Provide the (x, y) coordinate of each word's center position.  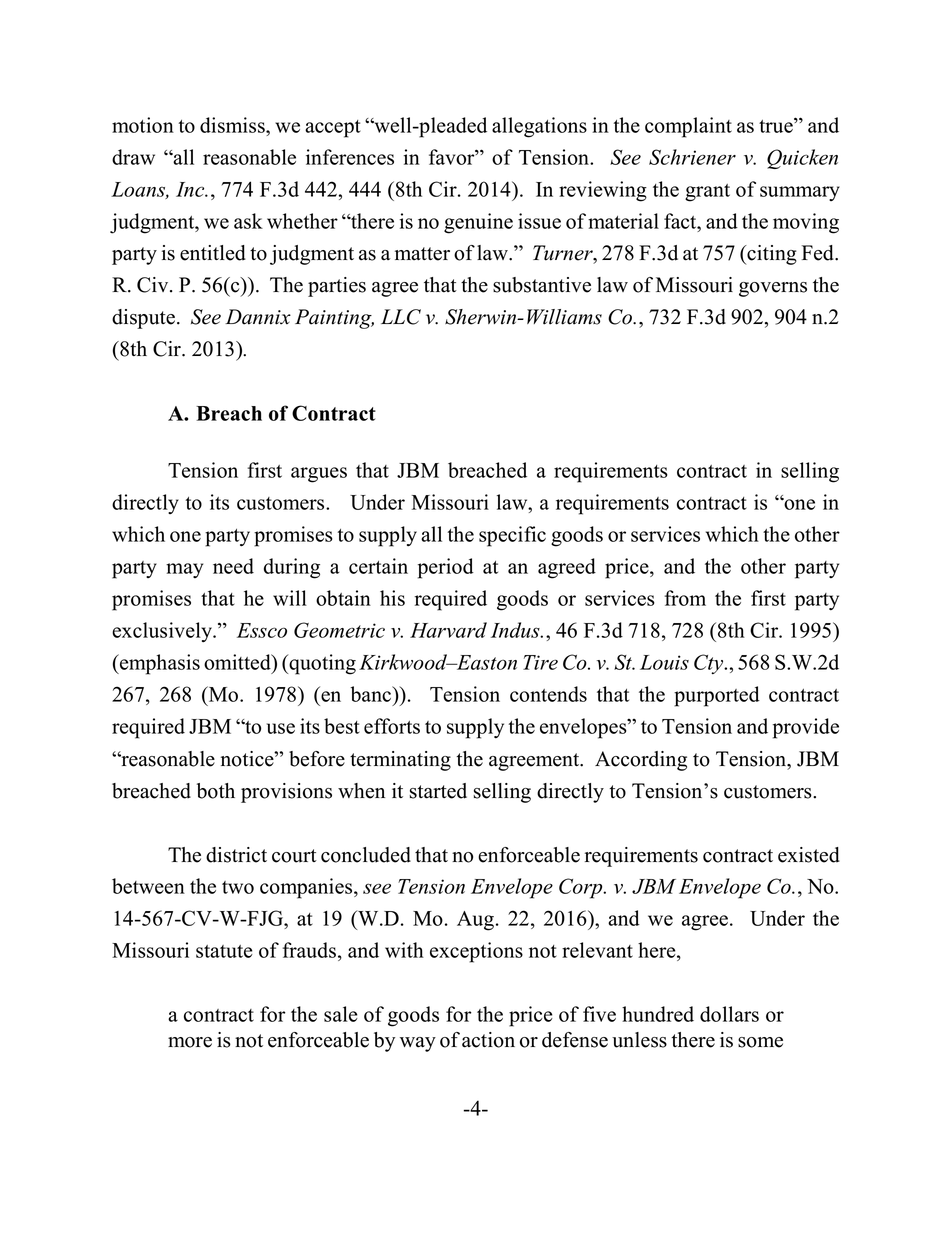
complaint (688, 127)
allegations (539, 127)
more (190, 1042)
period (446, 568)
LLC (401, 317)
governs (773, 289)
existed (809, 855)
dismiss (233, 125)
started (438, 791)
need (233, 566)
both (216, 791)
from (685, 598)
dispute (143, 319)
